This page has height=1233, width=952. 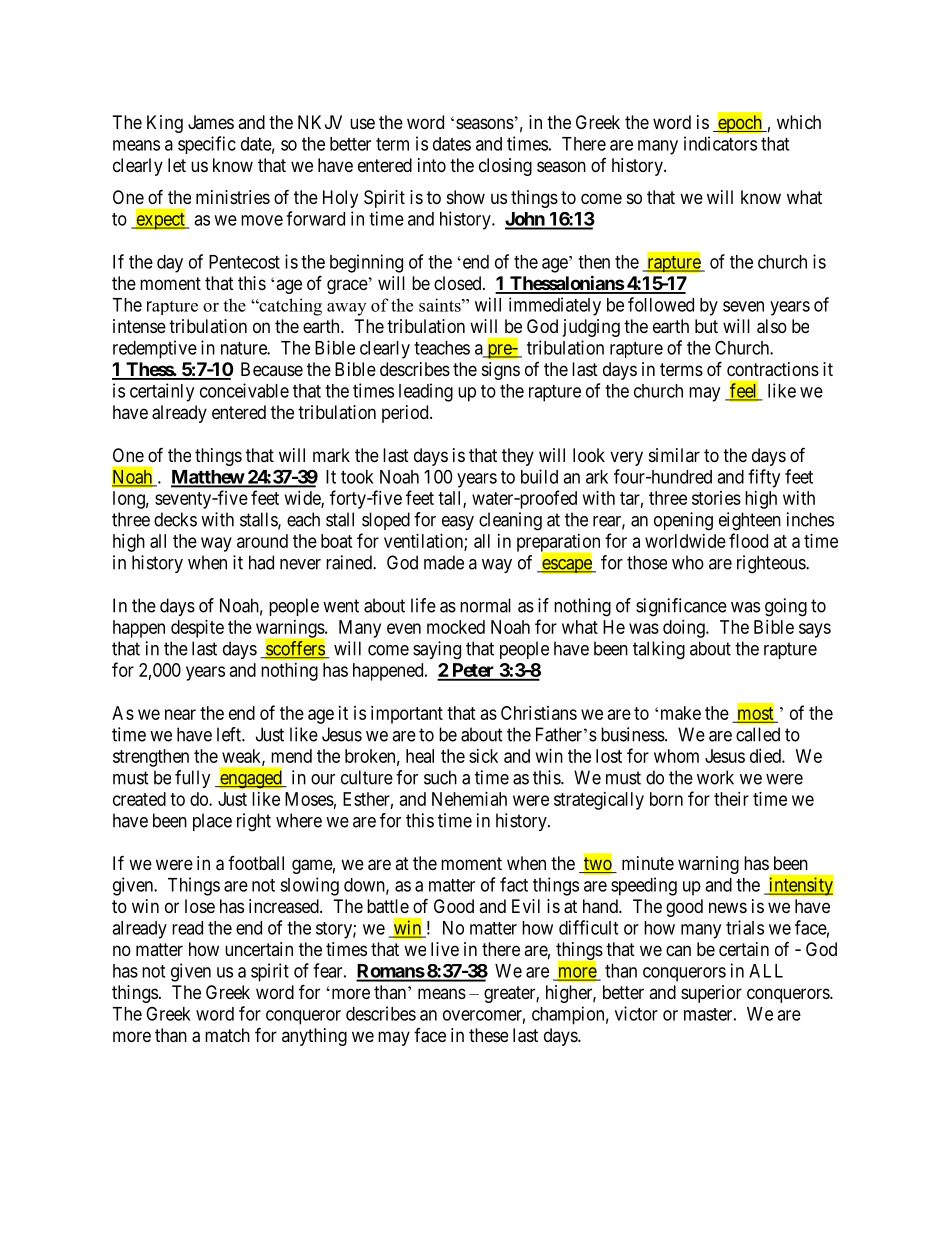 I want to click on flood, so click(x=748, y=540).
